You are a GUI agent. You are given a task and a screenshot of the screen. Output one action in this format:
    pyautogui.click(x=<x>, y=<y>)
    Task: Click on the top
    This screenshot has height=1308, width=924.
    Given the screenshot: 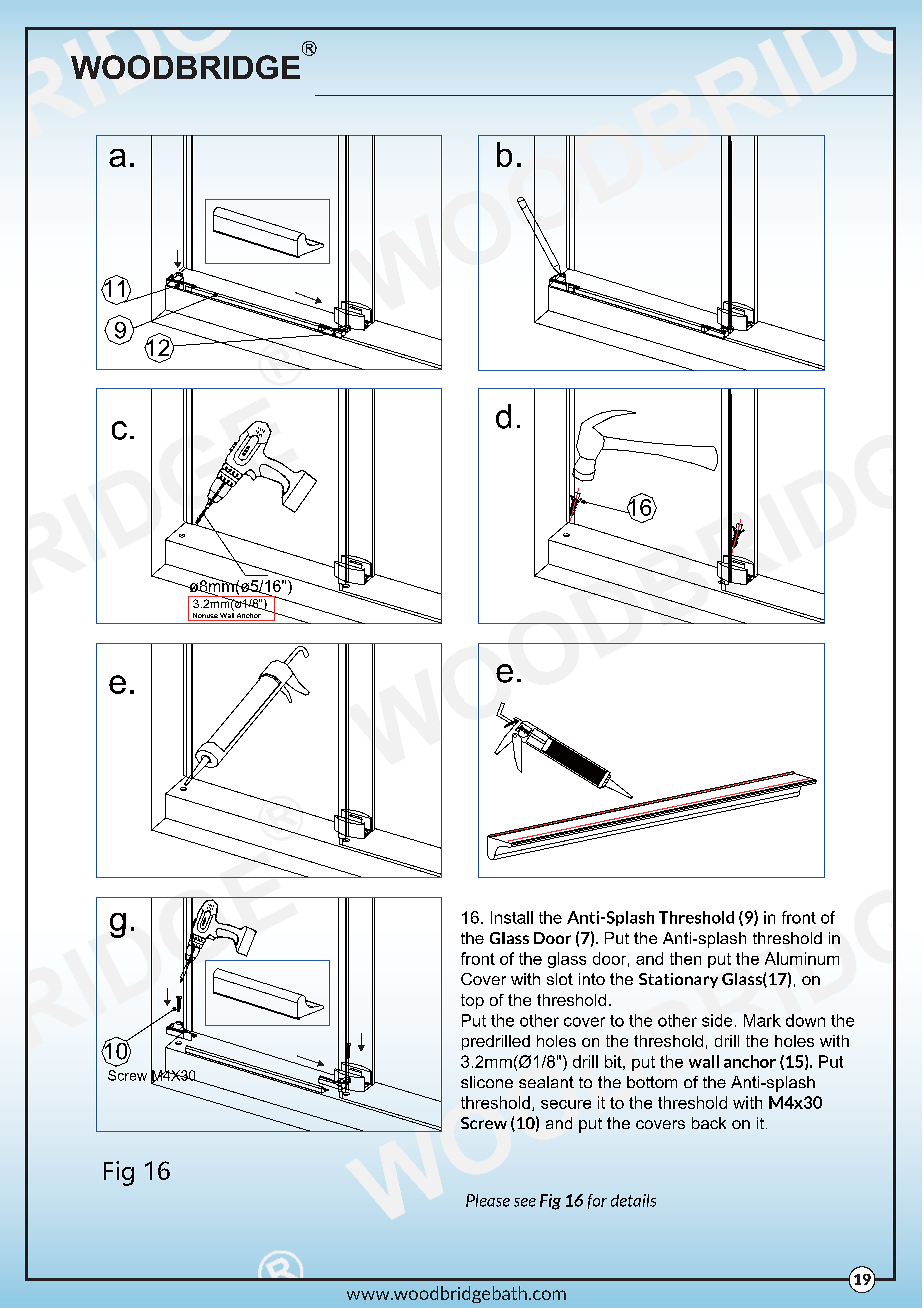 What is the action you would take?
    pyautogui.click(x=472, y=1001)
